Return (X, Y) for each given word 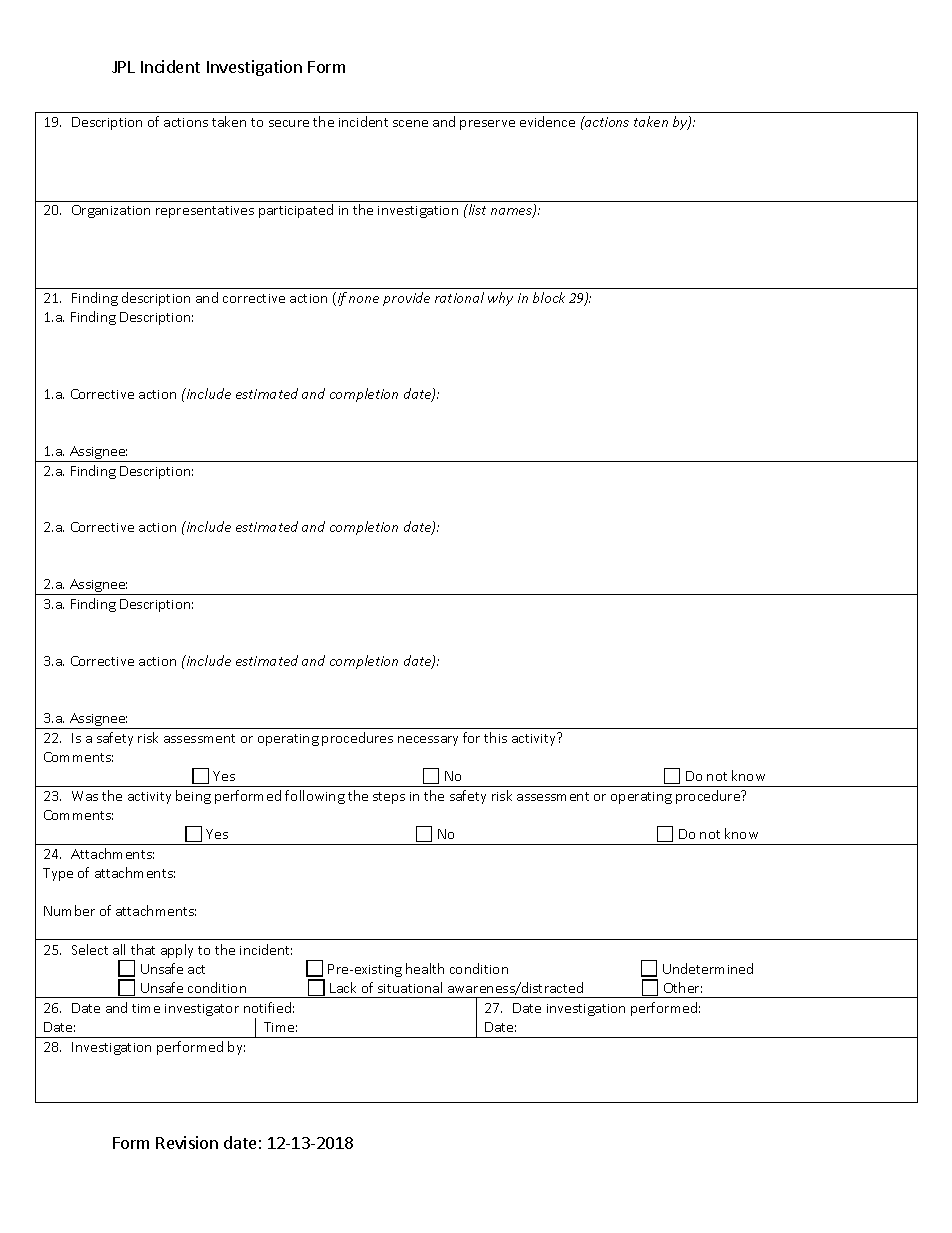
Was (85, 796)
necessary (428, 741)
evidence (547, 121)
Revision (187, 1142)
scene (410, 123)
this (495, 737)
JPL (123, 67)
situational (410, 987)
